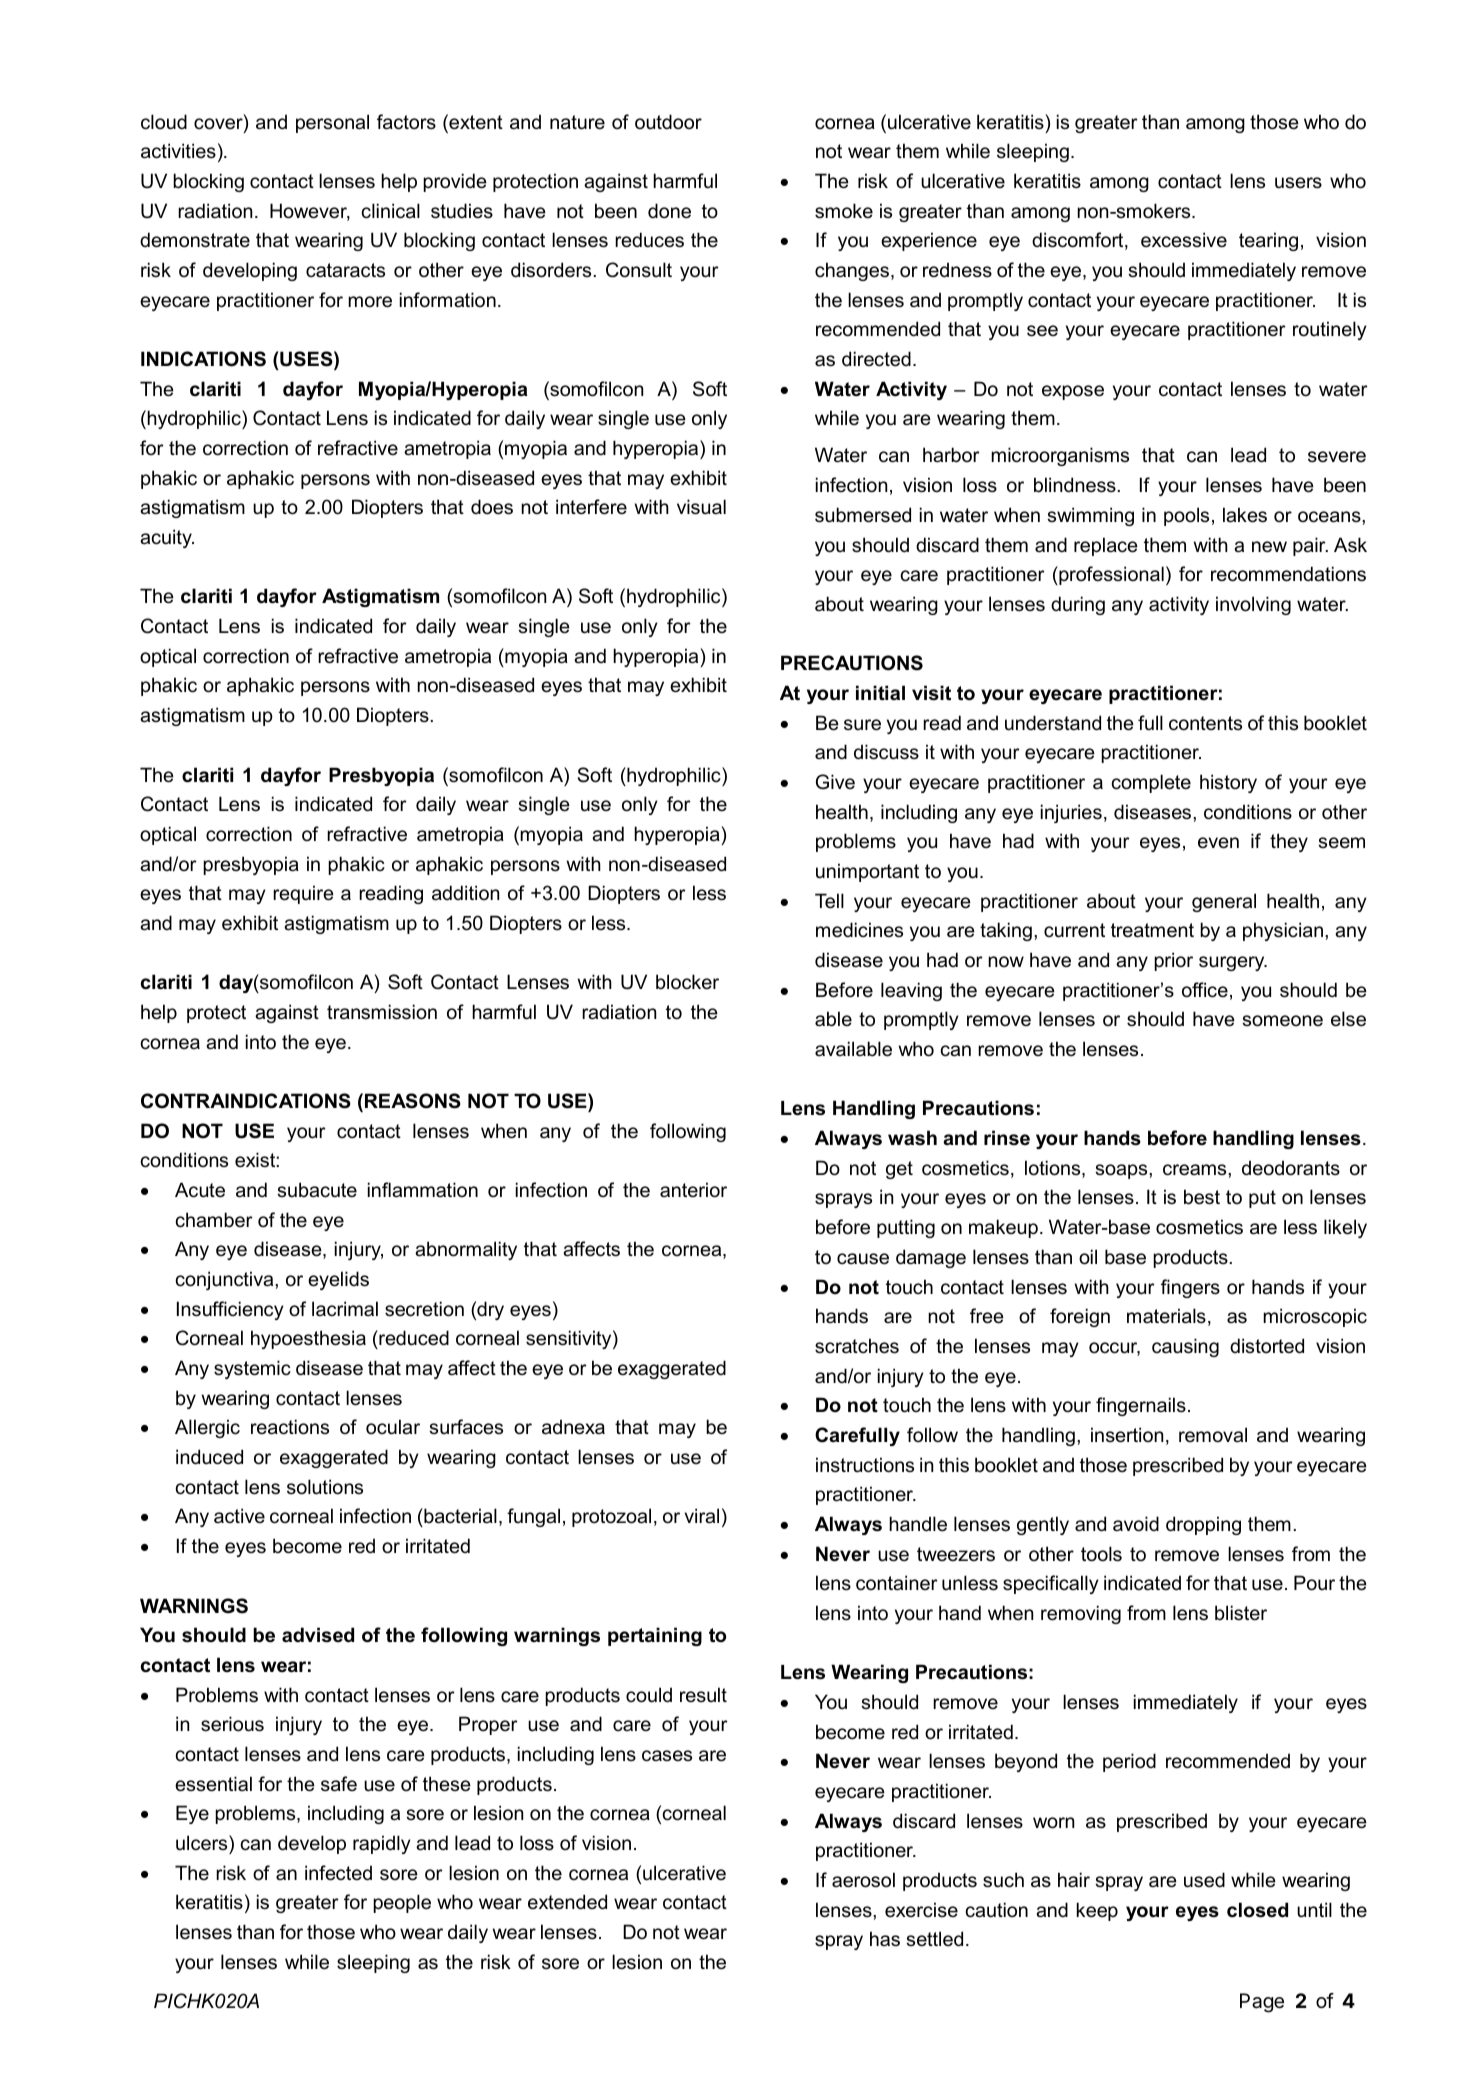 This screenshot has width=1472, height=2082. Describe the element at coordinates (1253, 605) in the screenshot. I see `involving` at that location.
